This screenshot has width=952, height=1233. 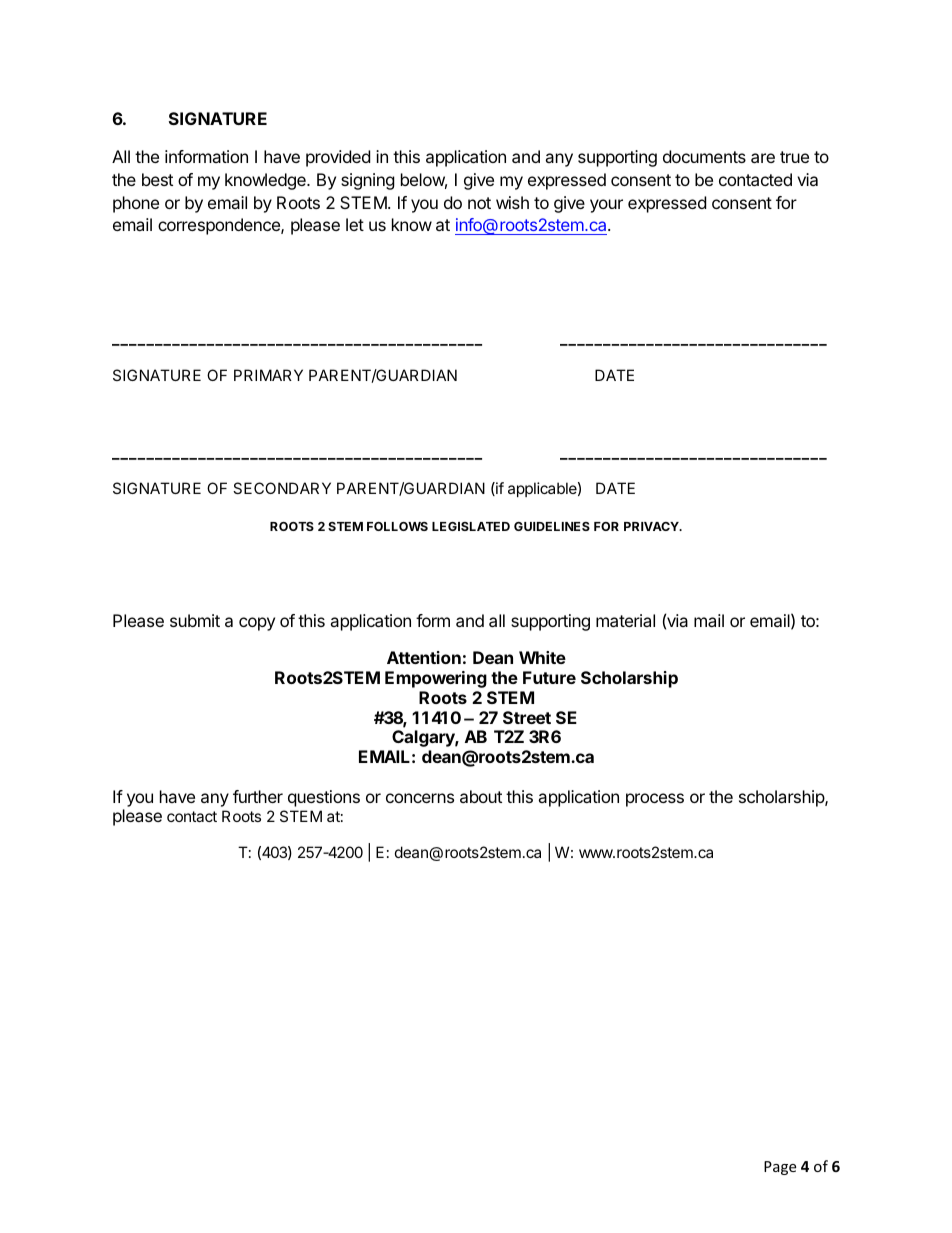 I want to click on submit, so click(x=195, y=620).
